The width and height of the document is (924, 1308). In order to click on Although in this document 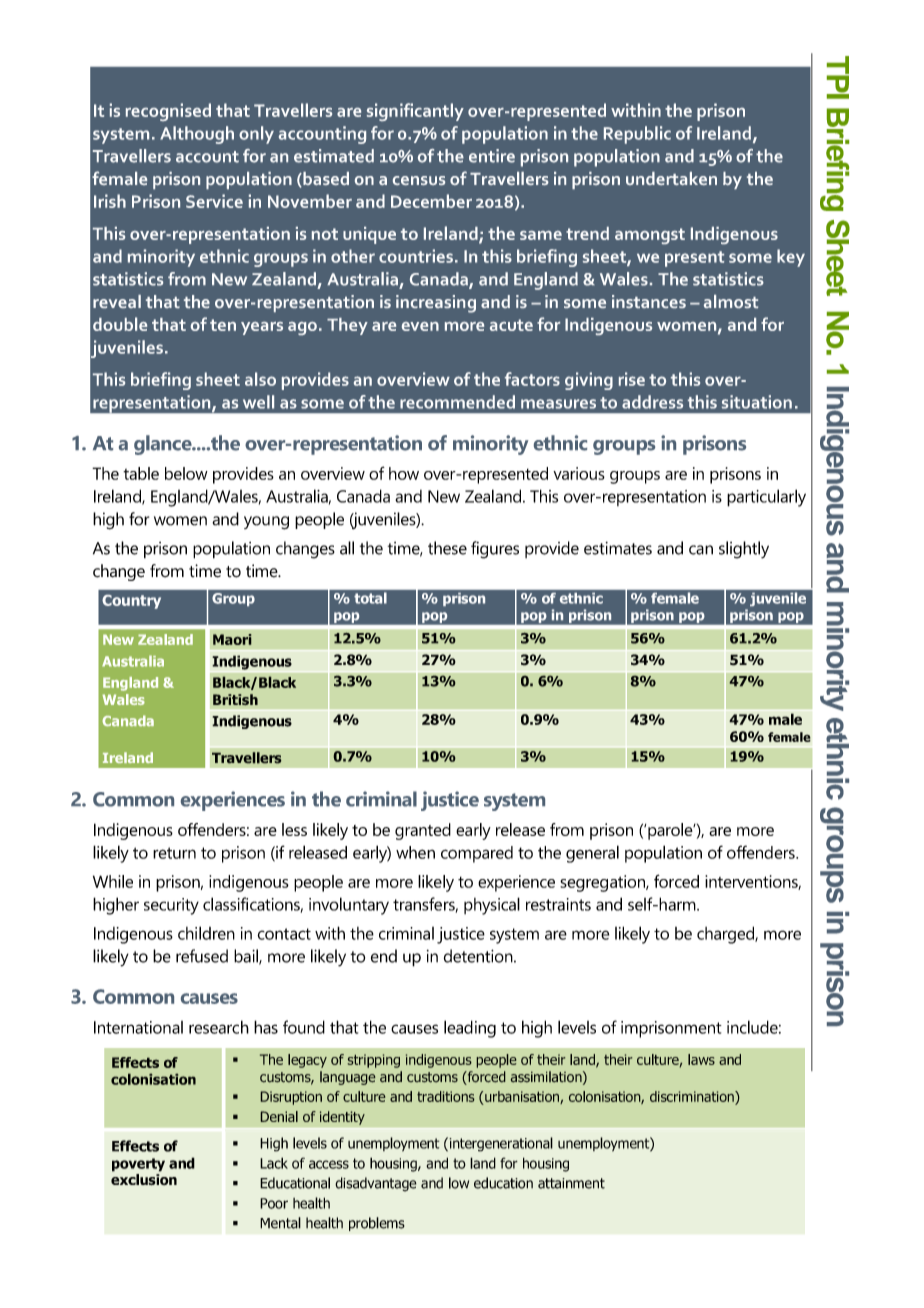, I will do `click(197, 135)`.
